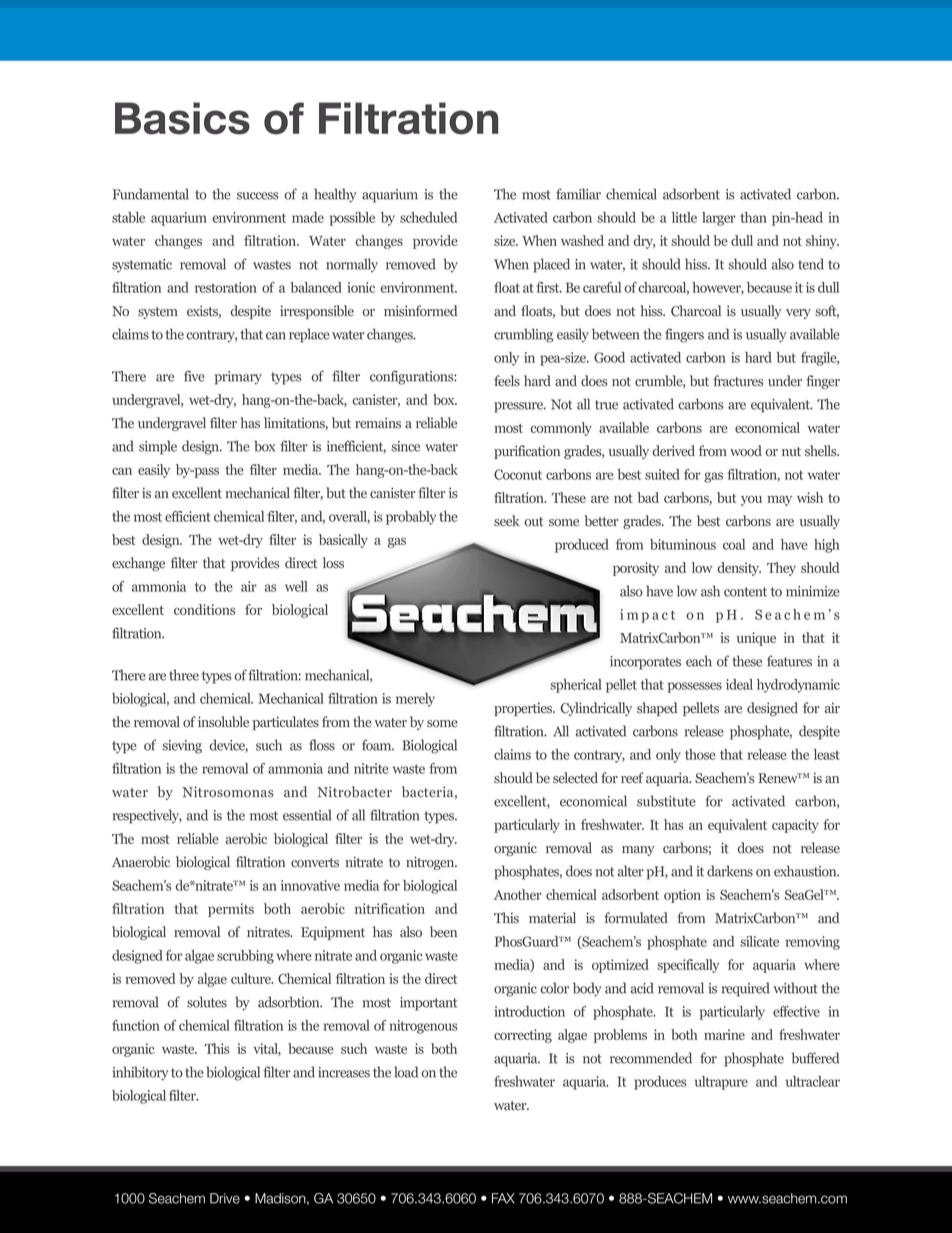 The width and height of the document is (952, 1233). Describe the element at coordinates (518, 894) in the document. I see `Another` at that location.
